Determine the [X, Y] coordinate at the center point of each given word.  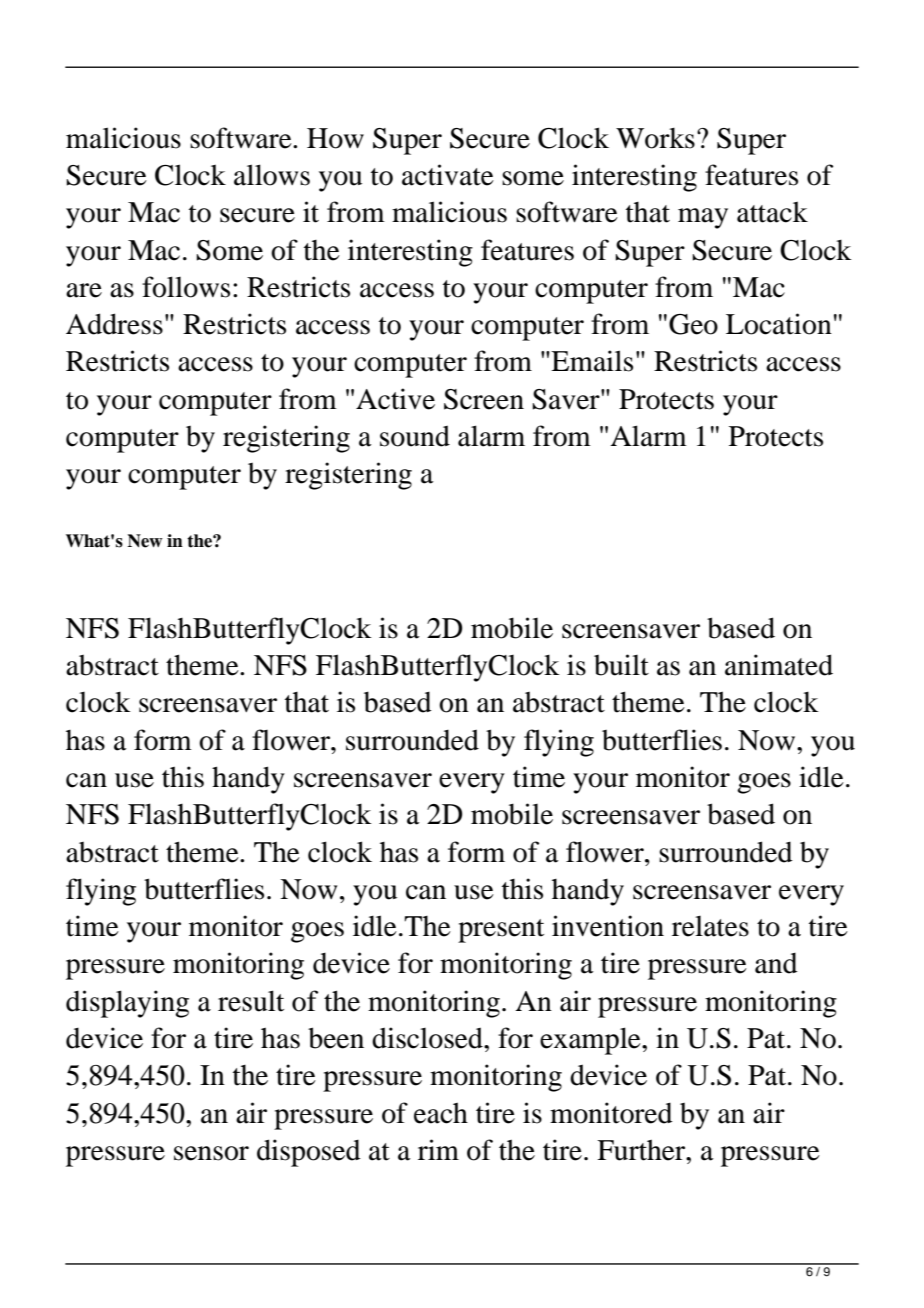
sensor [211, 1153]
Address [114, 324]
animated [779, 665]
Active [395, 399]
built [621, 665]
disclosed [428, 1038]
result [251, 1001]
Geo [693, 324]
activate [448, 175]
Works [655, 138]
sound [415, 436]
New [145, 541]
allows [272, 175]
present [501, 931]
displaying [127, 1004]
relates [710, 926]
